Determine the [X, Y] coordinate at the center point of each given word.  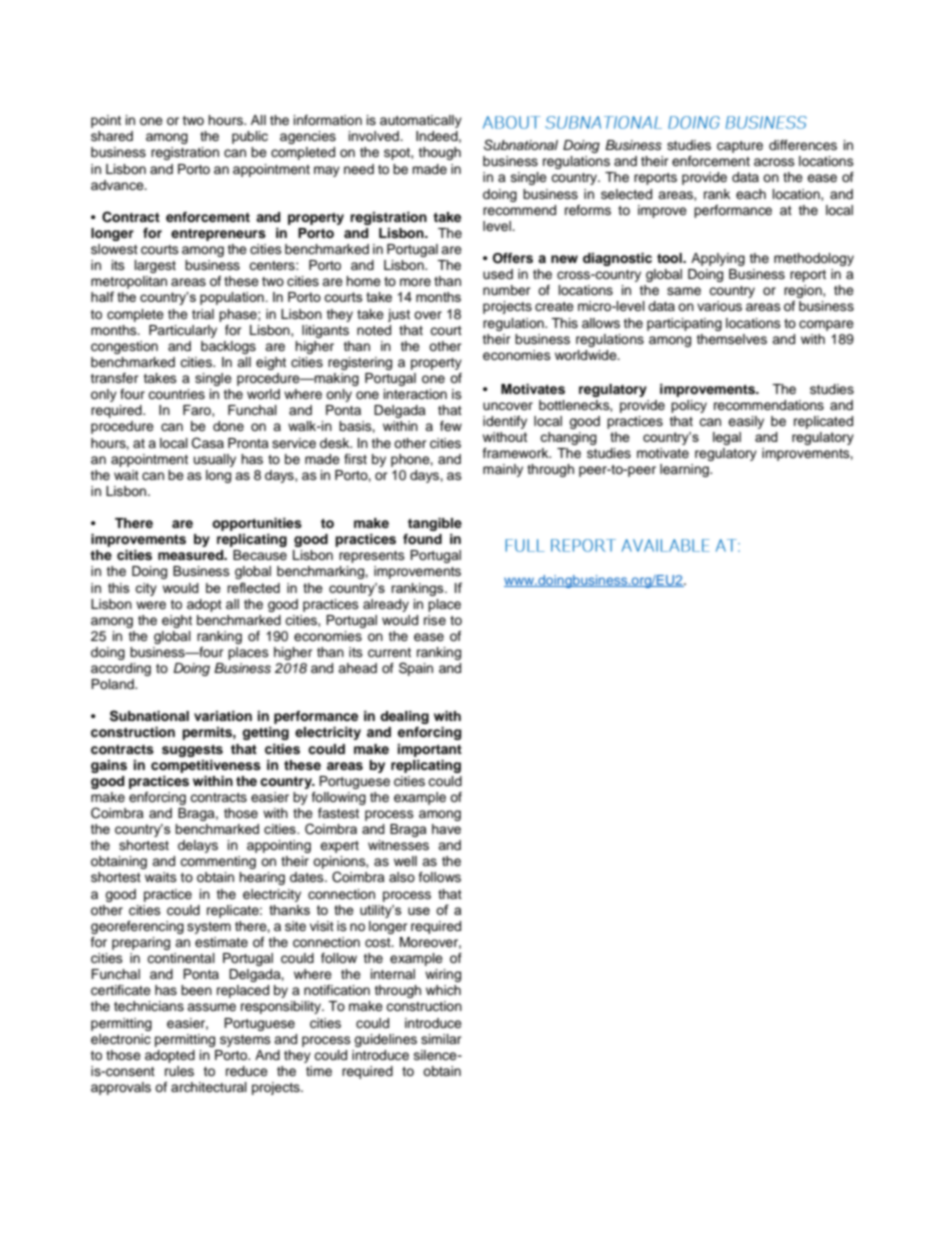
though [439, 153]
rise [435, 620]
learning [685, 470]
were [151, 605]
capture [740, 147]
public [250, 137]
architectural [209, 1087]
